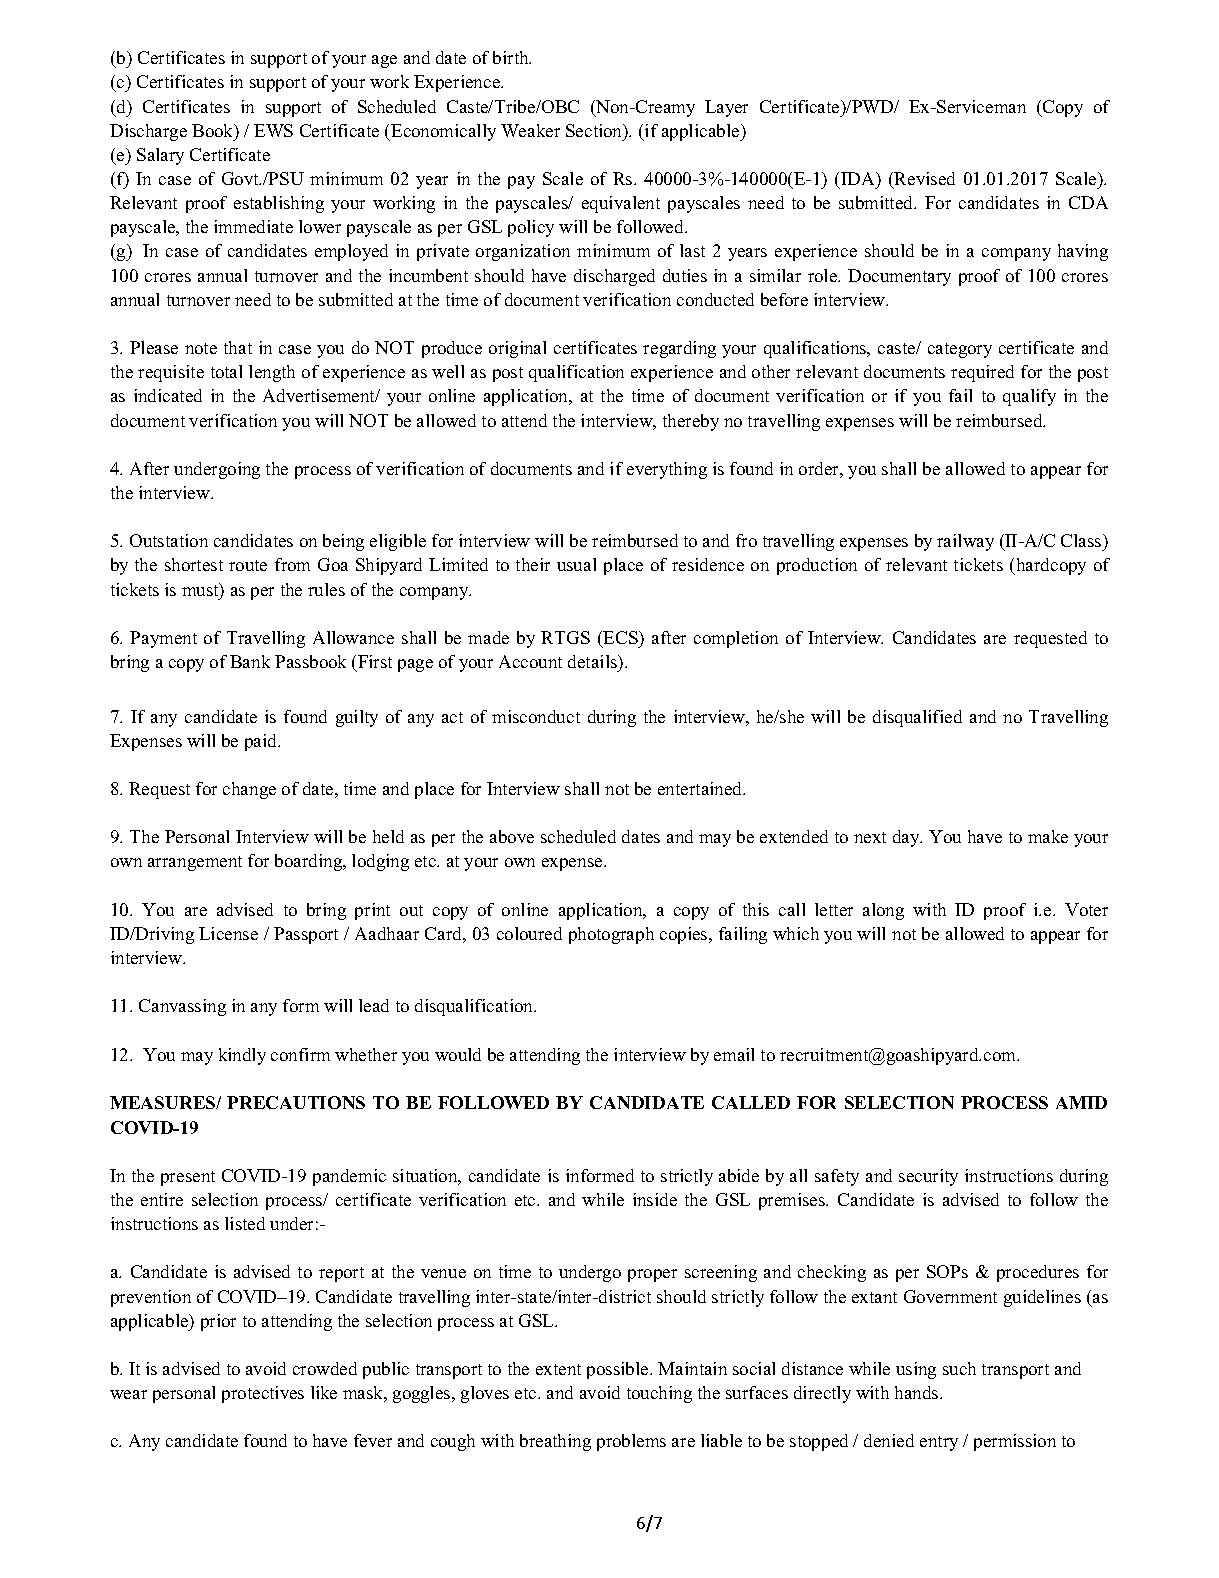 The height and width of the page is (1578, 1219). Describe the element at coordinates (883, 911) in the page. I see `along` at that location.
